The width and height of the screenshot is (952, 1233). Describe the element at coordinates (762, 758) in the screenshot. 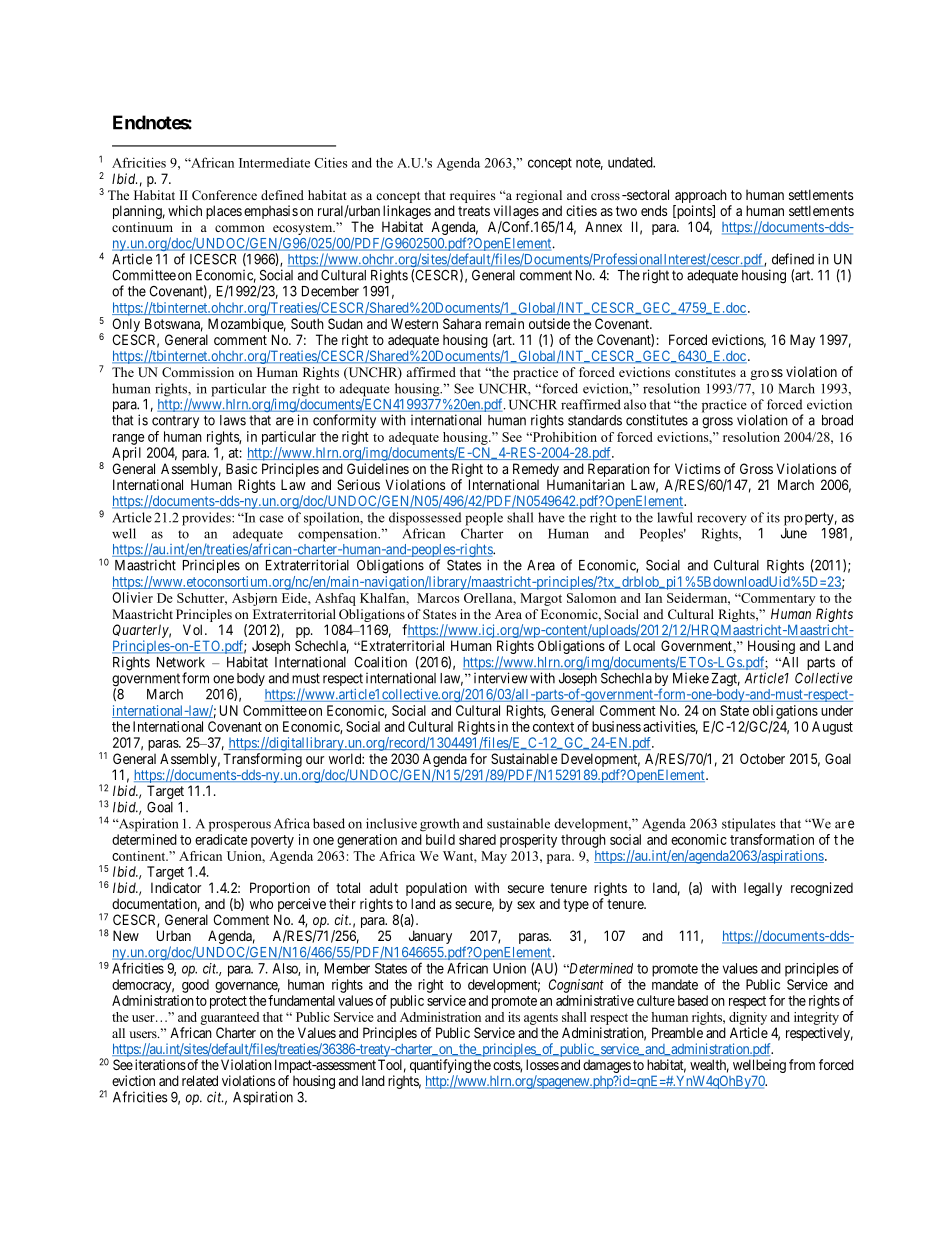

I see `October` at that location.
